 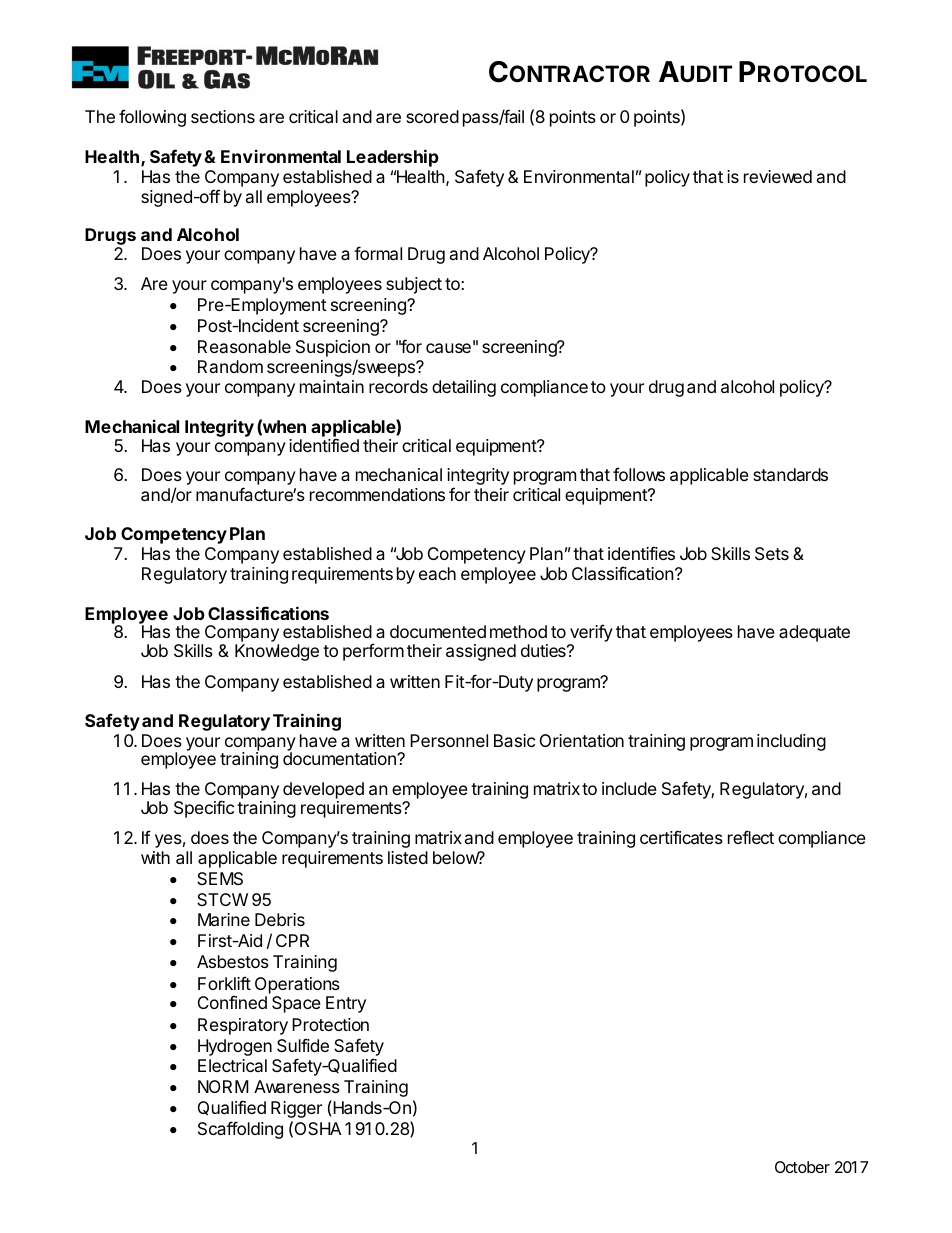 What do you see at coordinates (432, 116) in the screenshot?
I see `scored` at bounding box center [432, 116].
